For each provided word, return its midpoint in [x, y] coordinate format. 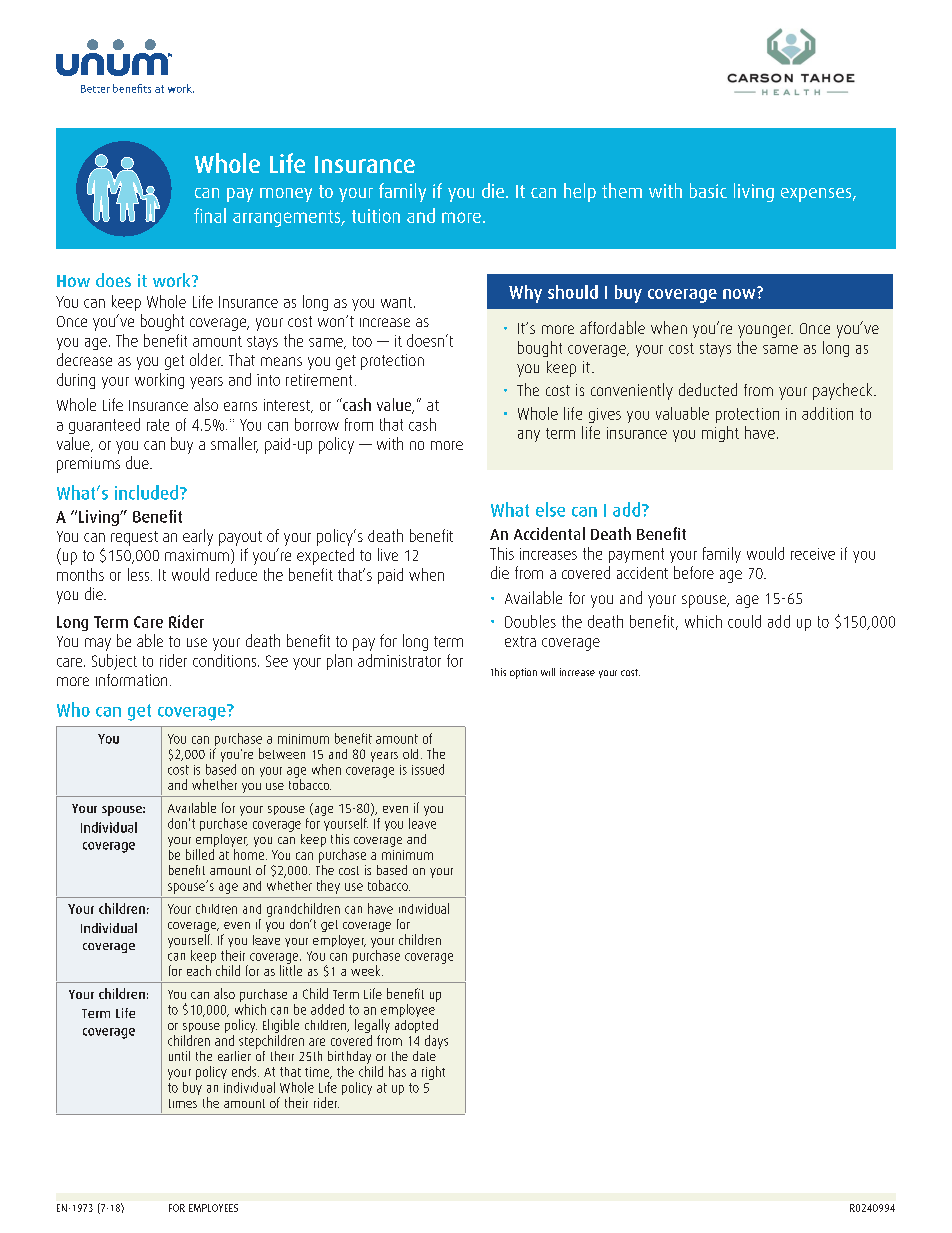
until [179, 1056]
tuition [376, 216]
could [744, 621]
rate [158, 425]
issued [428, 769]
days [436, 1042]
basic [708, 190]
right [433, 1073]
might [720, 434]
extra [520, 641]
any [529, 436]
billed [200, 854]
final [210, 215]
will [548, 672]
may [98, 644]
